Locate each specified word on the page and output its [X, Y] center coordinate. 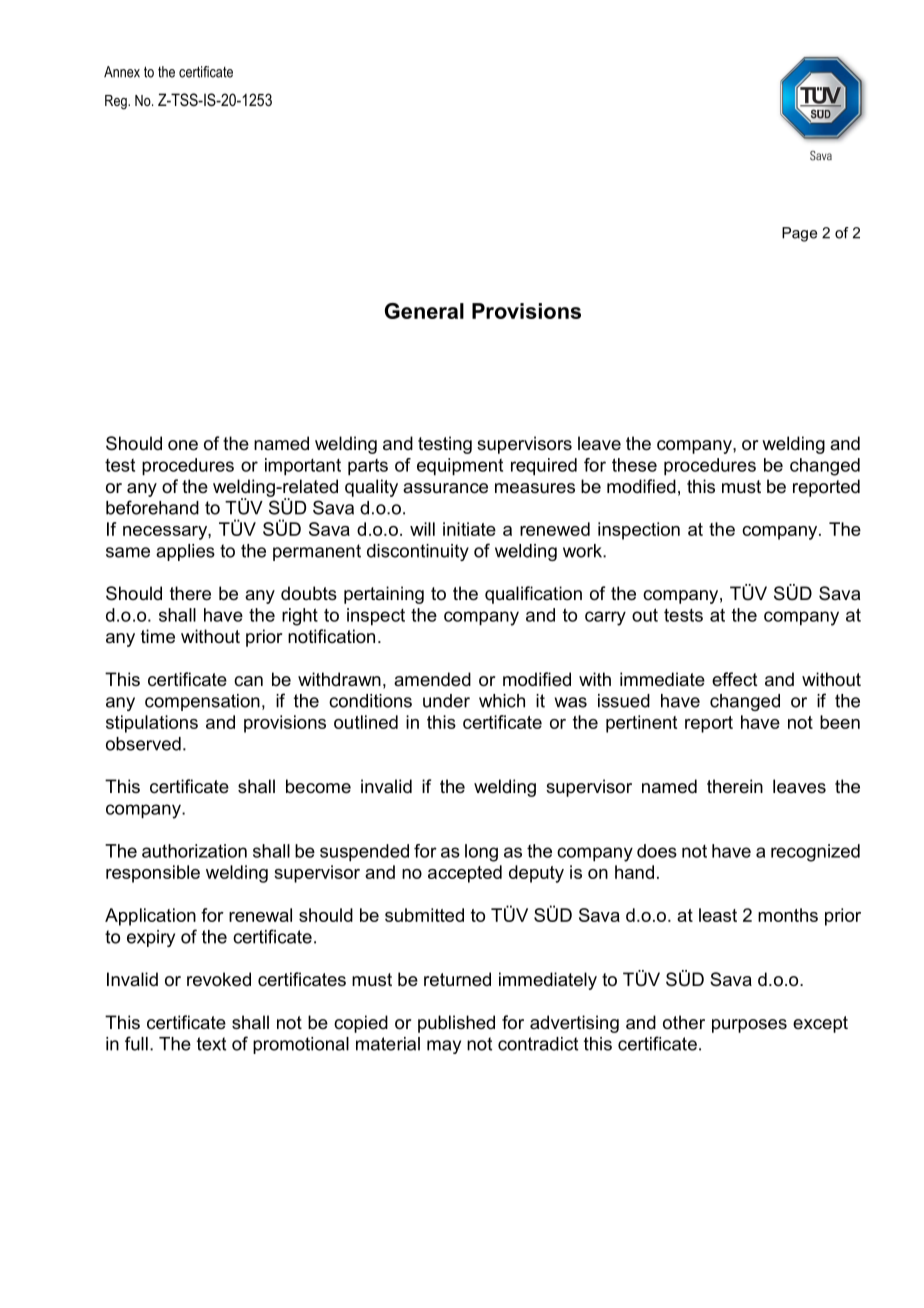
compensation [202, 702]
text [211, 1044]
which [502, 701]
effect [735, 679]
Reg [117, 102]
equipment [460, 467]
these [634, 465]
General [424, 311]
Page [799, 234]
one [183, 445]
